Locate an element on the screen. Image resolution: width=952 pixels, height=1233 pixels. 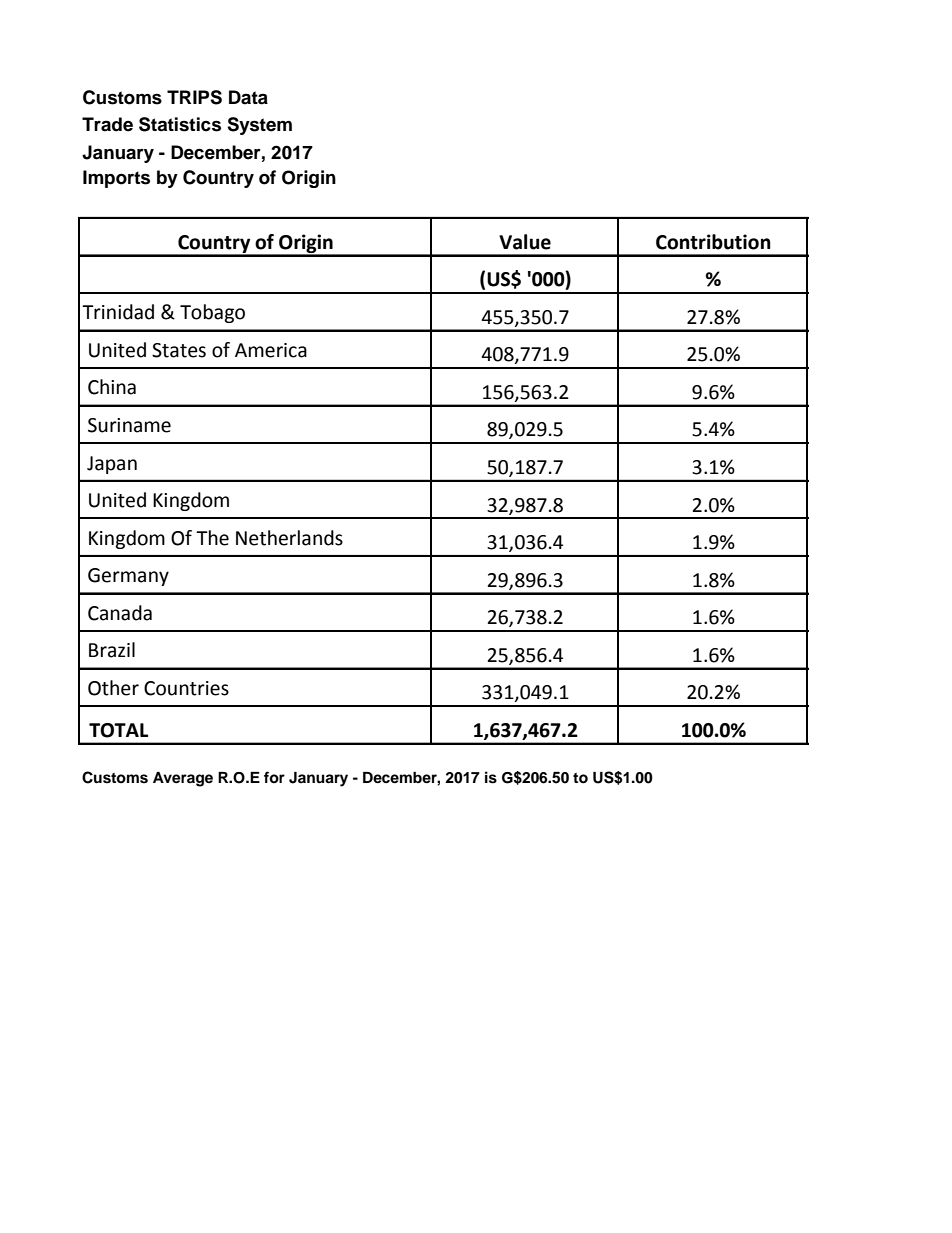
States is located at coordinates (179, 350).
